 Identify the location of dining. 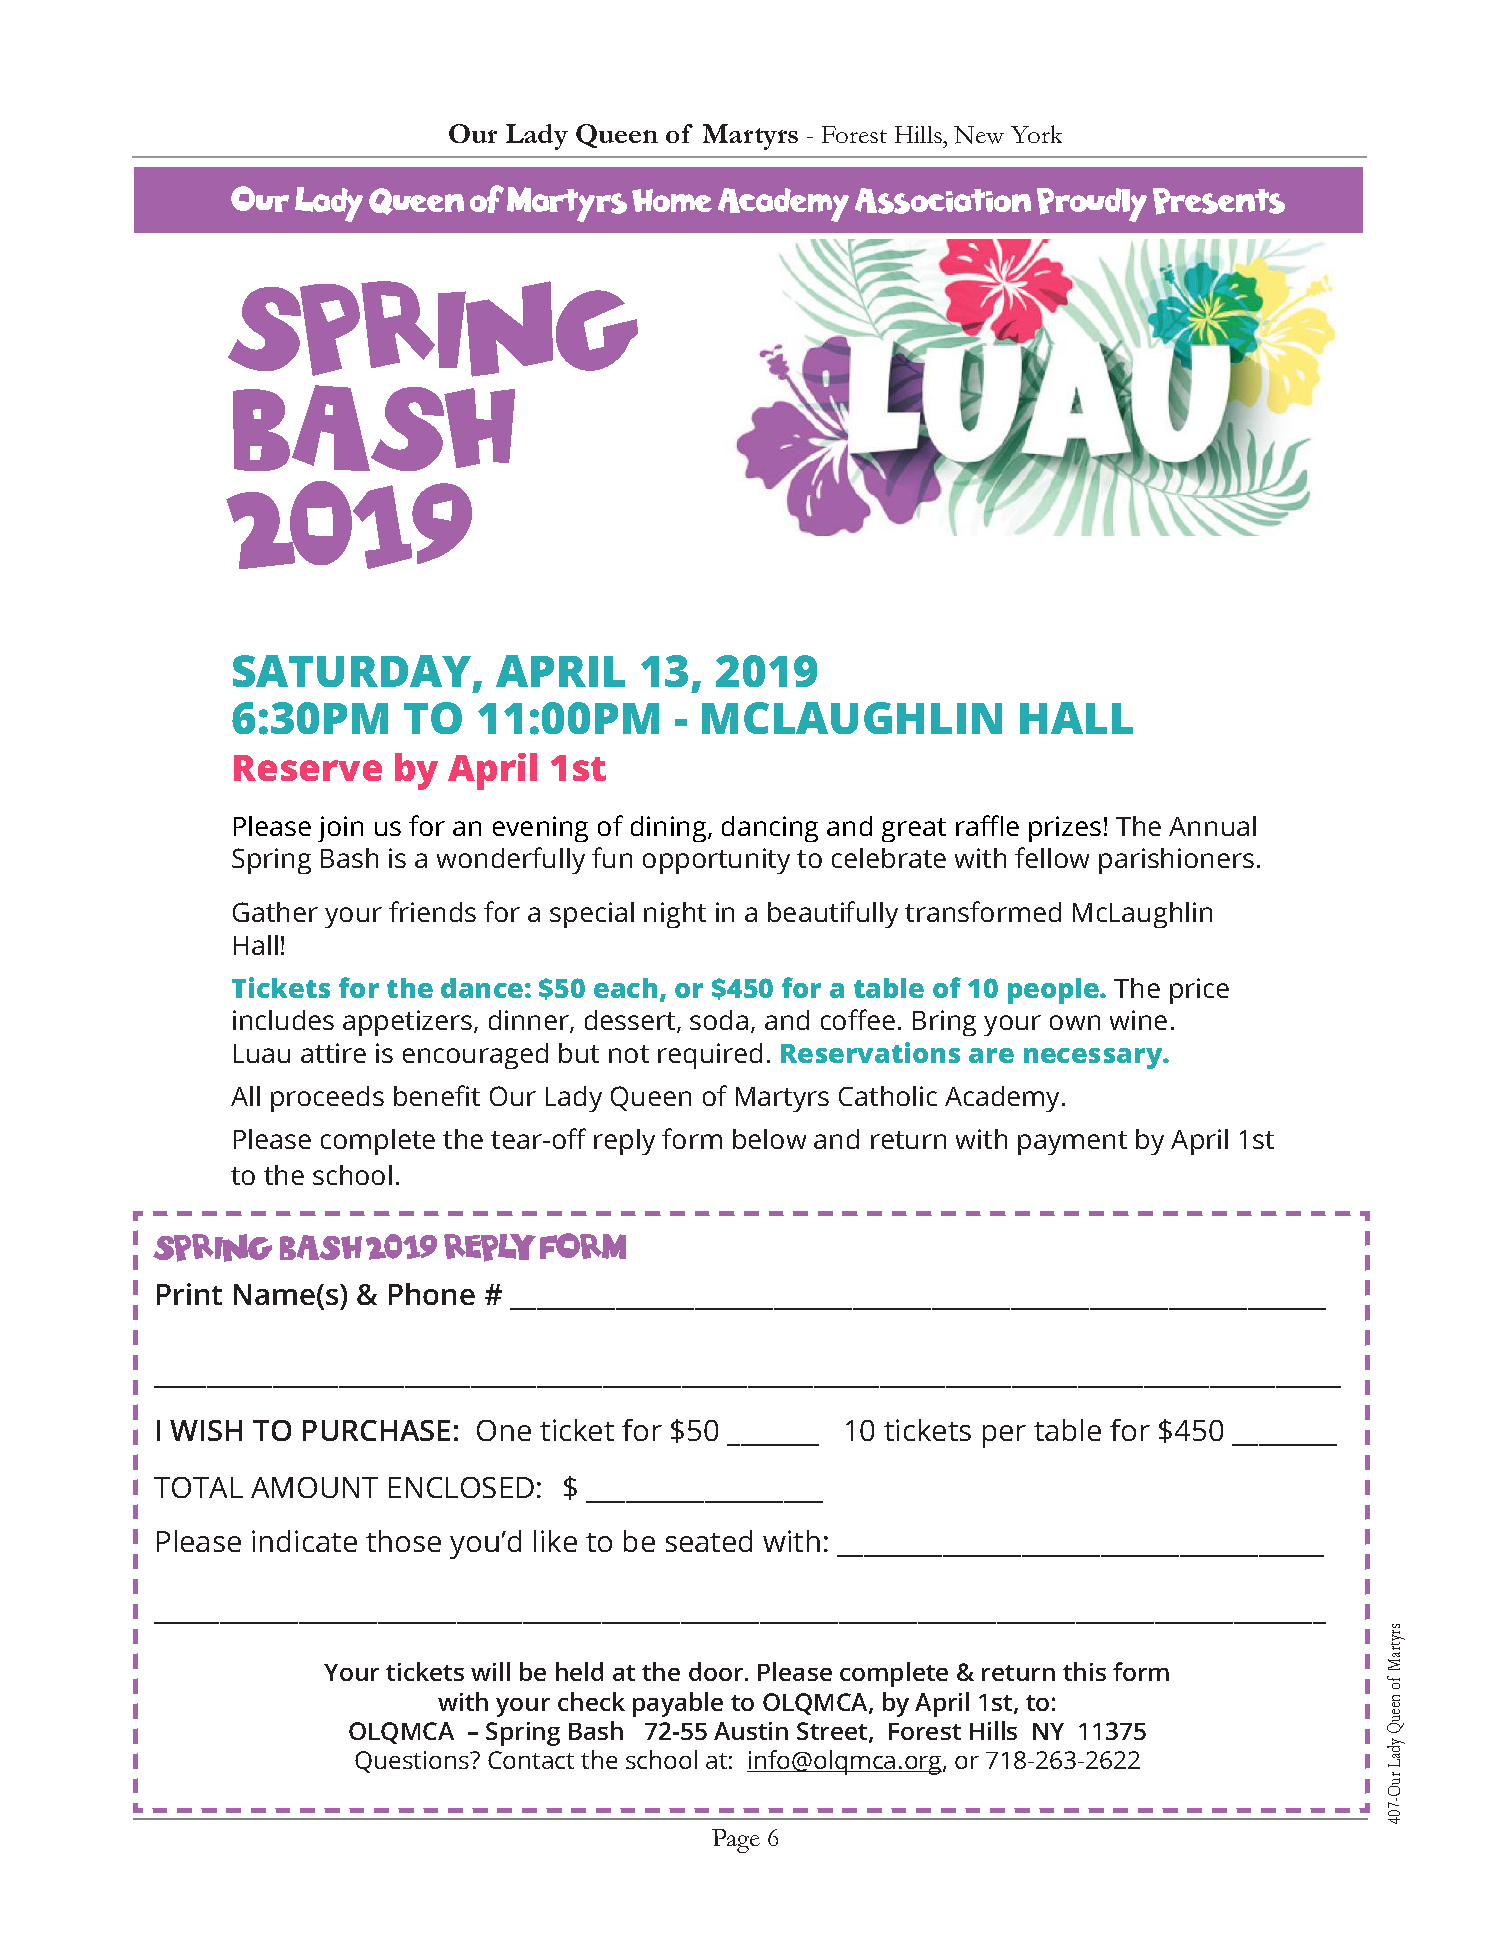
(670, 829).
